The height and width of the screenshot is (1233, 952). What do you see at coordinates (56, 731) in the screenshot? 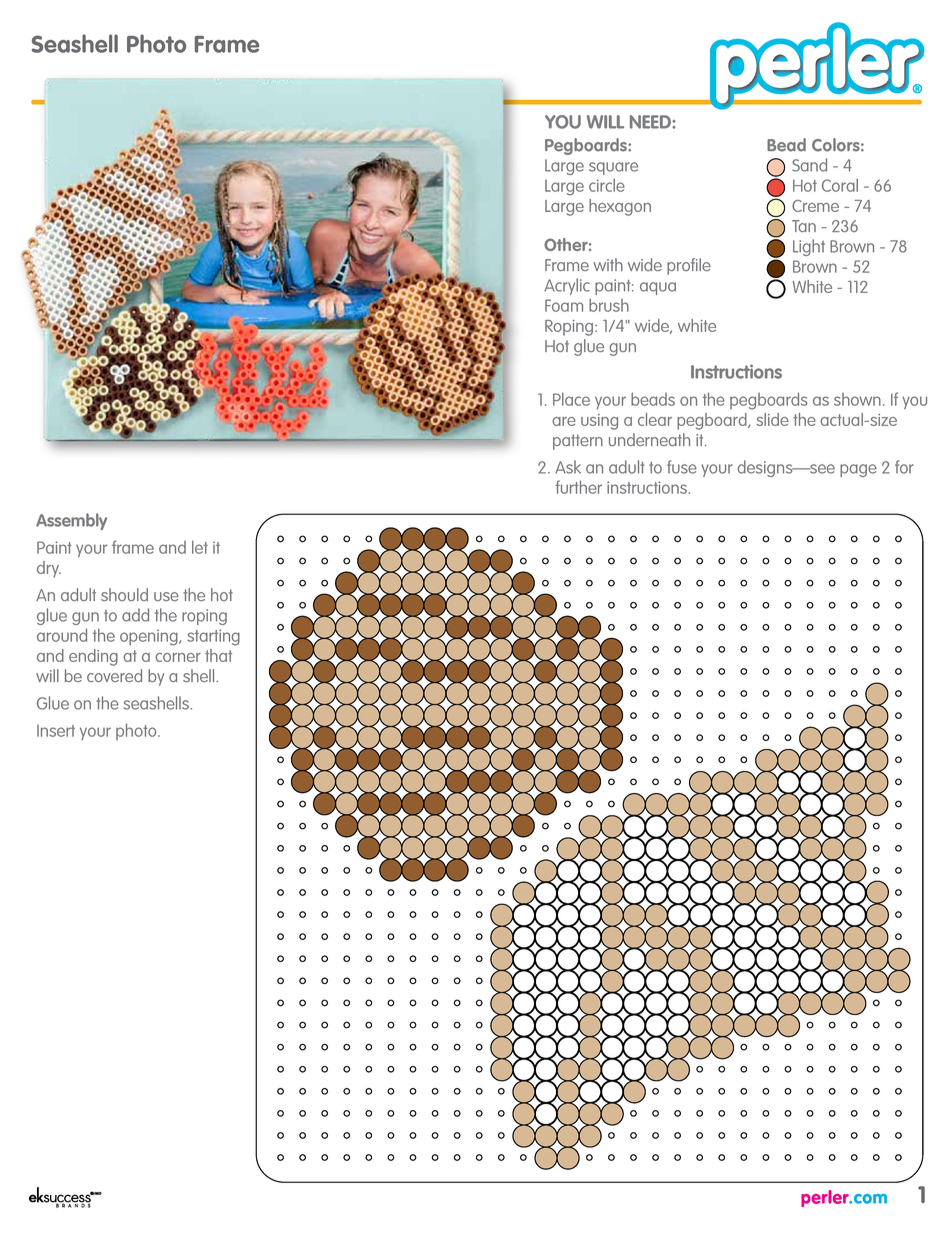
I see `Insert` at bounding box center [56, 731].
